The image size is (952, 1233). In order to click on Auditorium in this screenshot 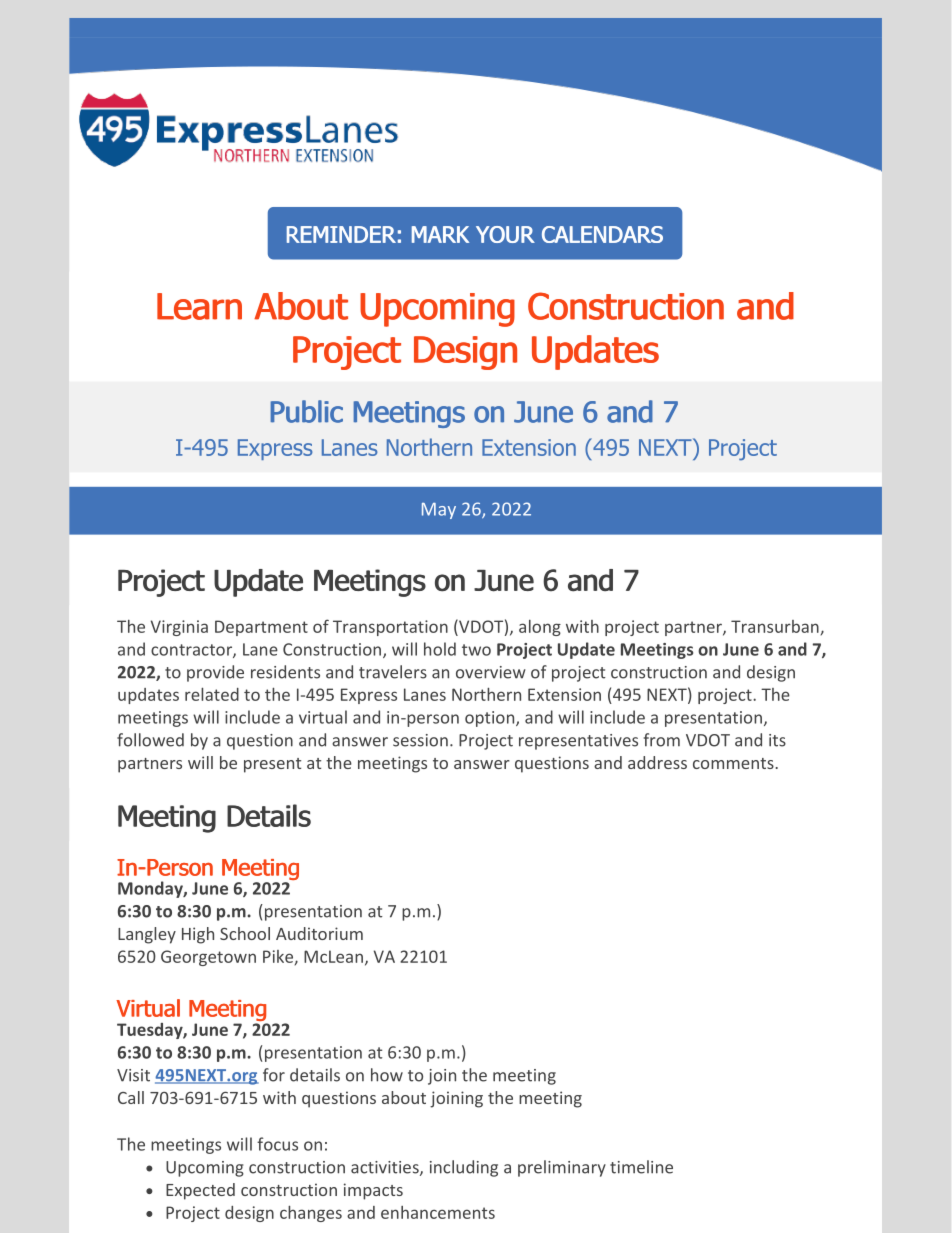, I will do `click(319, 933)`.
